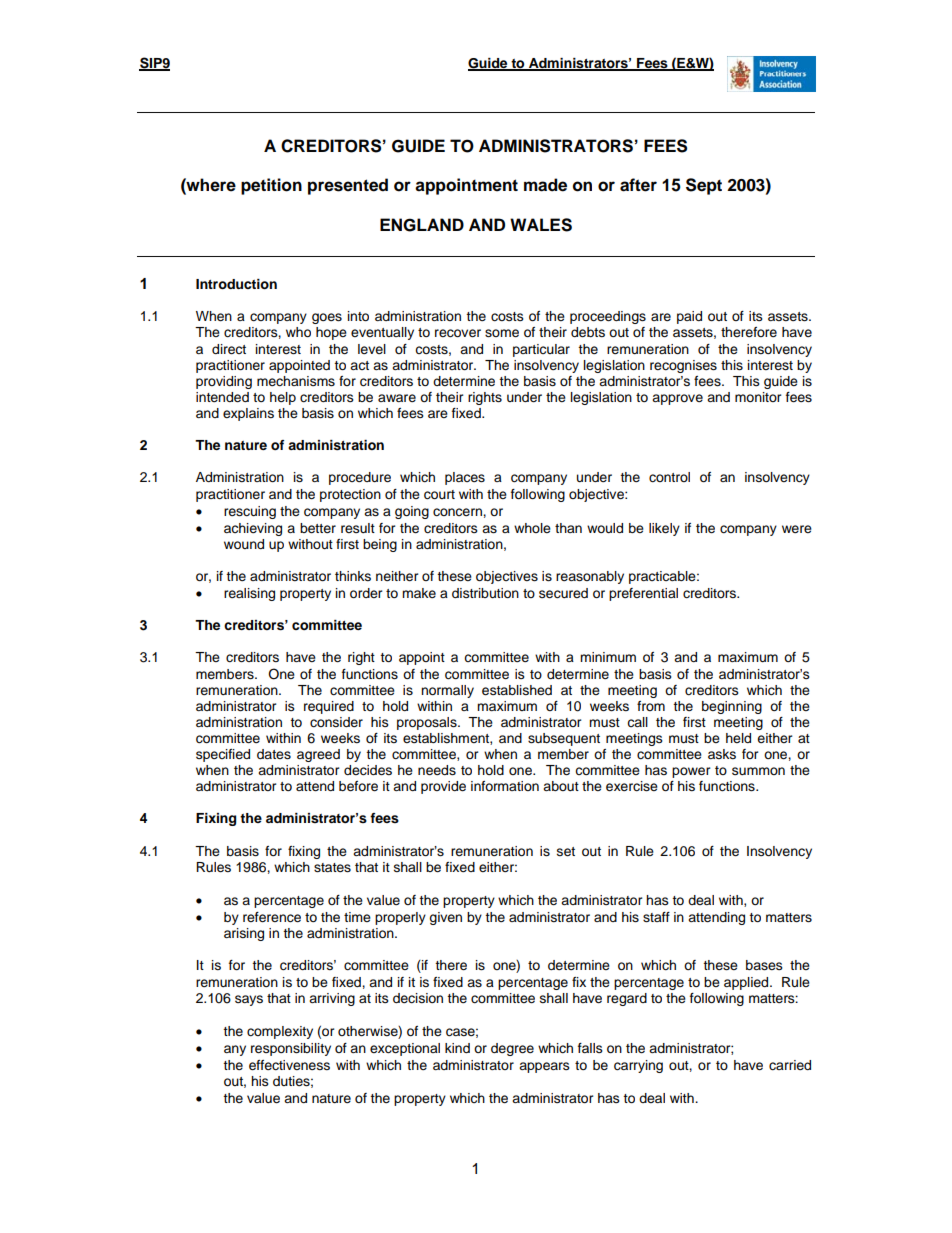  I want to click on information, so click(505, 786).
